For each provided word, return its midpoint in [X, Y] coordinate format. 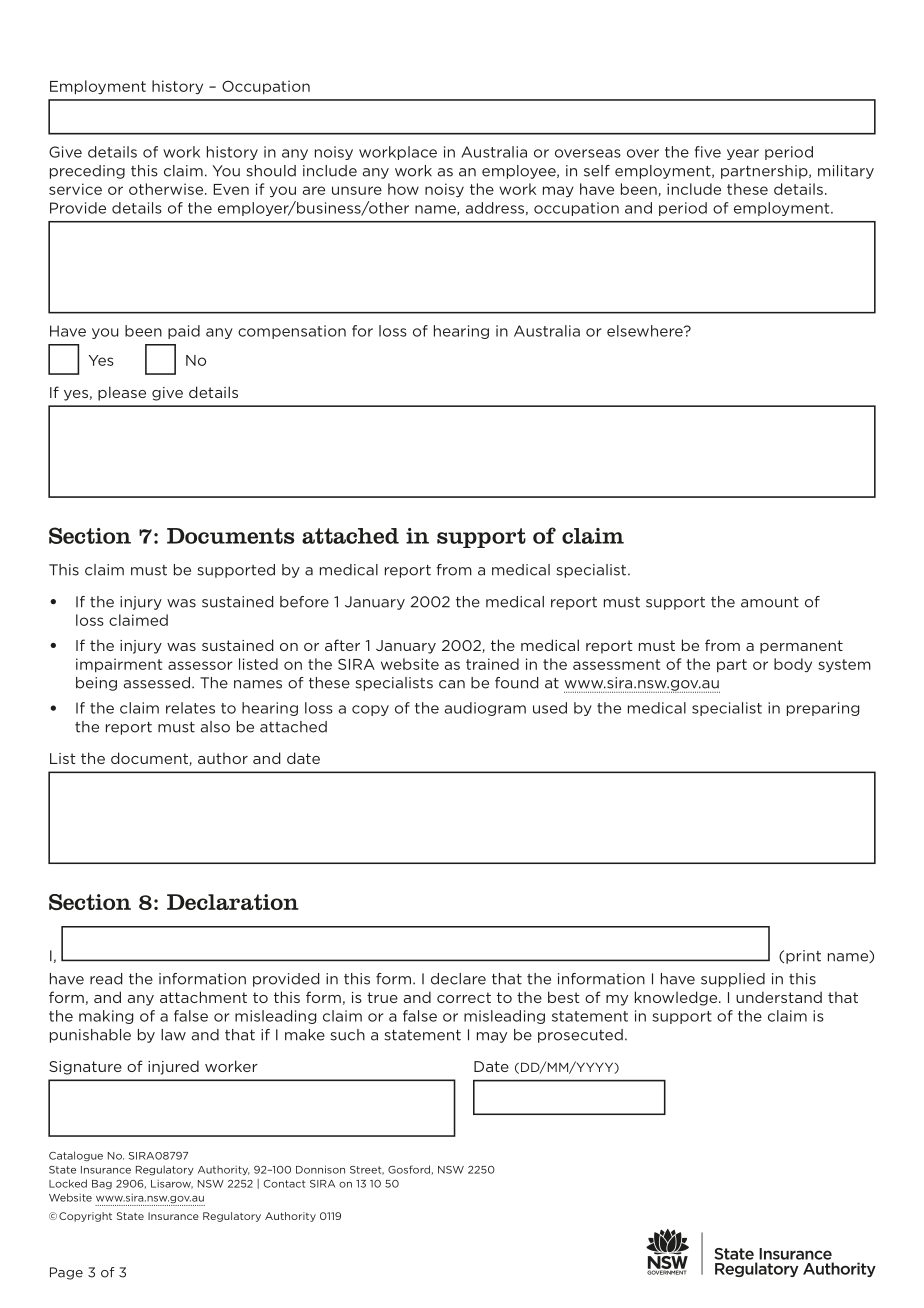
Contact [284, 1184]
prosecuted [580, 1036]
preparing [823, 709]
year [743, 154]
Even [231, 189]
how [403, 189]
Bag [102, 1185]
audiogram [485, 709]
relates [190, 708]
